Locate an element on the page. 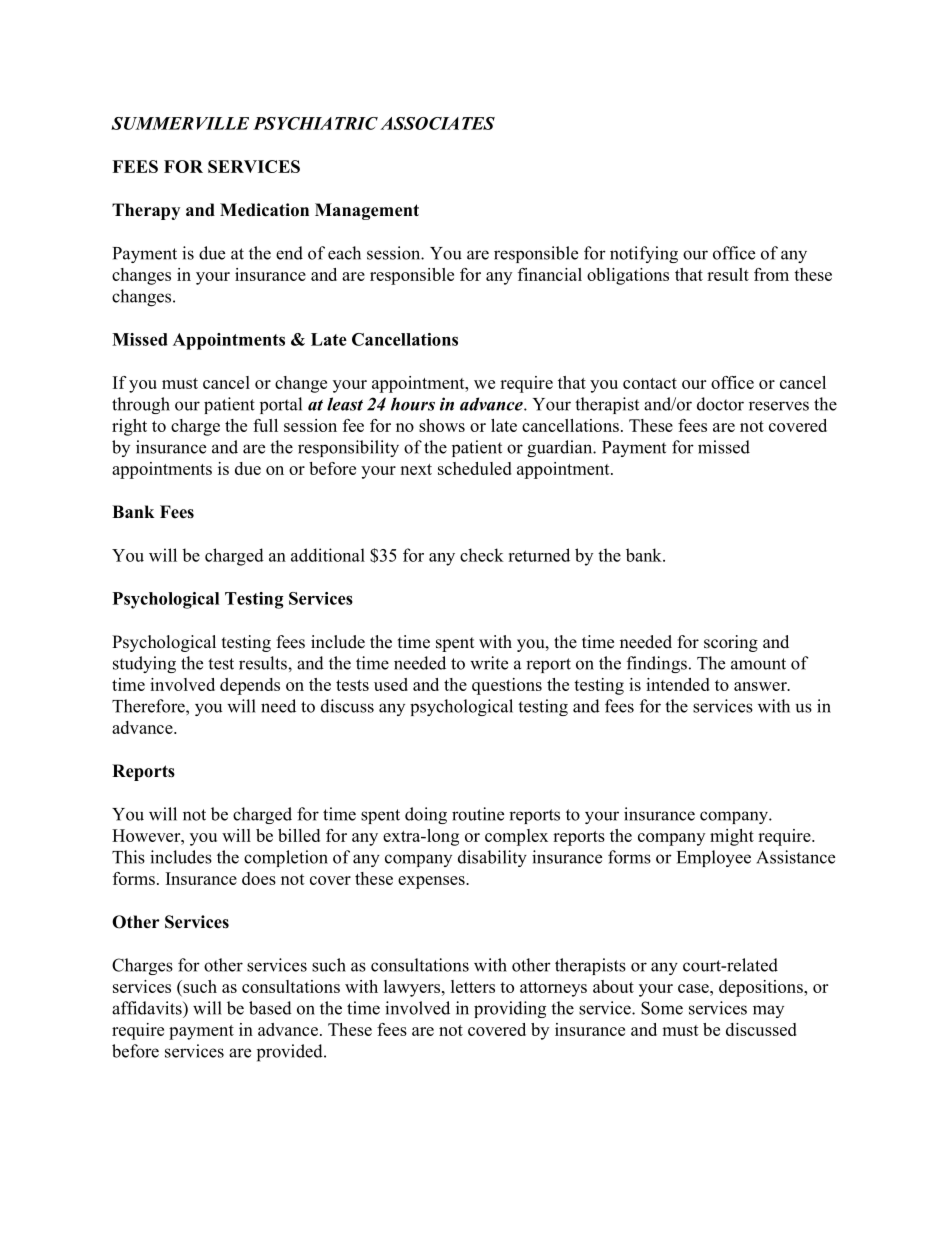 The width and height of the page is (952, 1233). full is located at coordinates (265, 425).
